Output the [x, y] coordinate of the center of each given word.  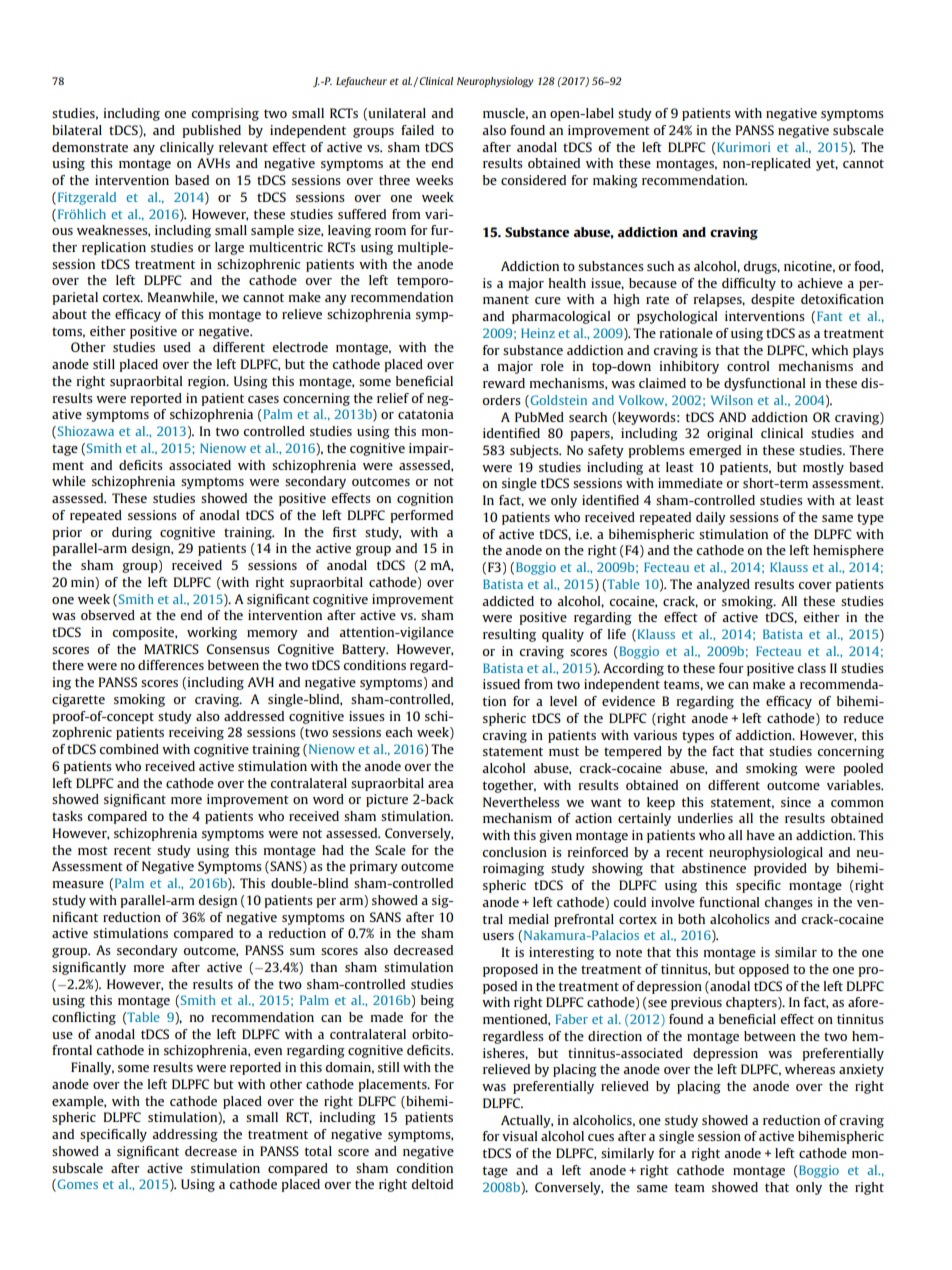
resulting [509, 635]
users [498, 936]
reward [504, 383]
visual [519, 1136]
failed [417, 130]
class [811, 668]
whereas [810, 1069]
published [211, 131]
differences [171, 665]
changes [788, 903]
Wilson [732, 400]
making [615, 181]
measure [78, 884]
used [177, 347]
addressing [185, 1135]
